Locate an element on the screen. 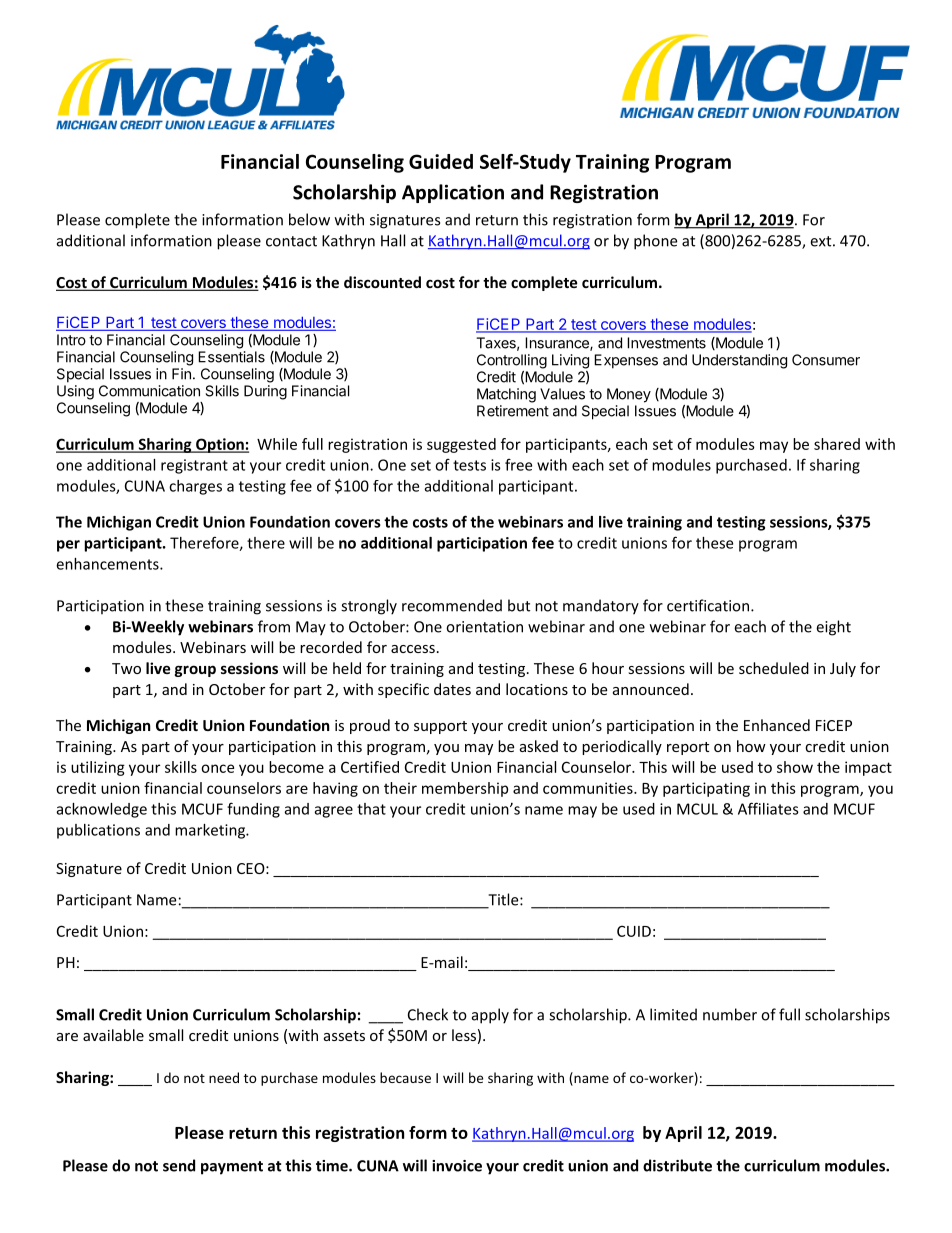 The image size is (952, 1233). group is located at coordinates (195, 671).
